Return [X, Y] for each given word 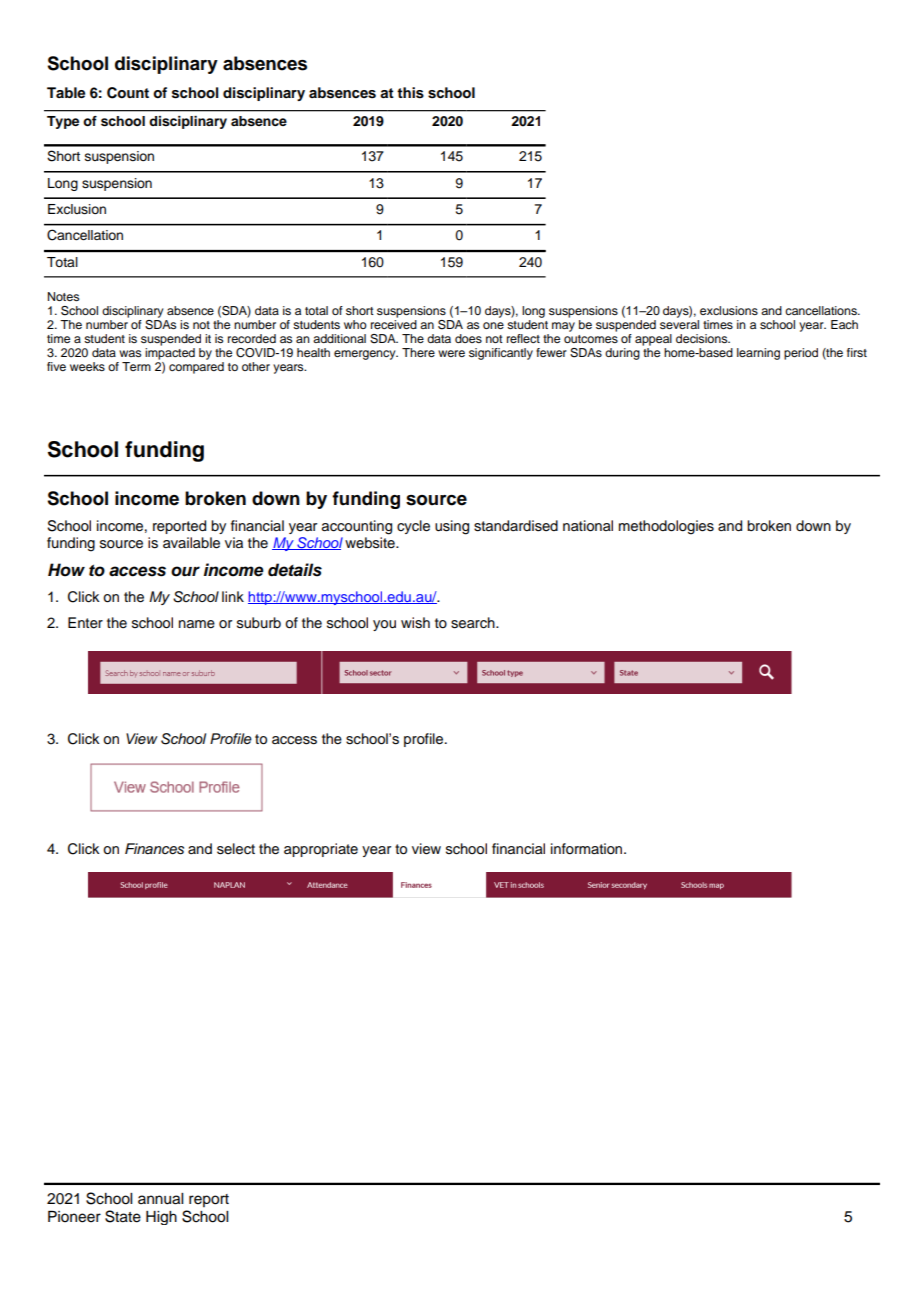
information [588, 849]
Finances [154, 849]
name [197, 624]
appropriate [321, 850]
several [679, 324]
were [451, 353]
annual [160, 1199]
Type [63, 122]
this [410, 93]
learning [758, 354]
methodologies [666, 527]
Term [136, 366]
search [474, 623]
